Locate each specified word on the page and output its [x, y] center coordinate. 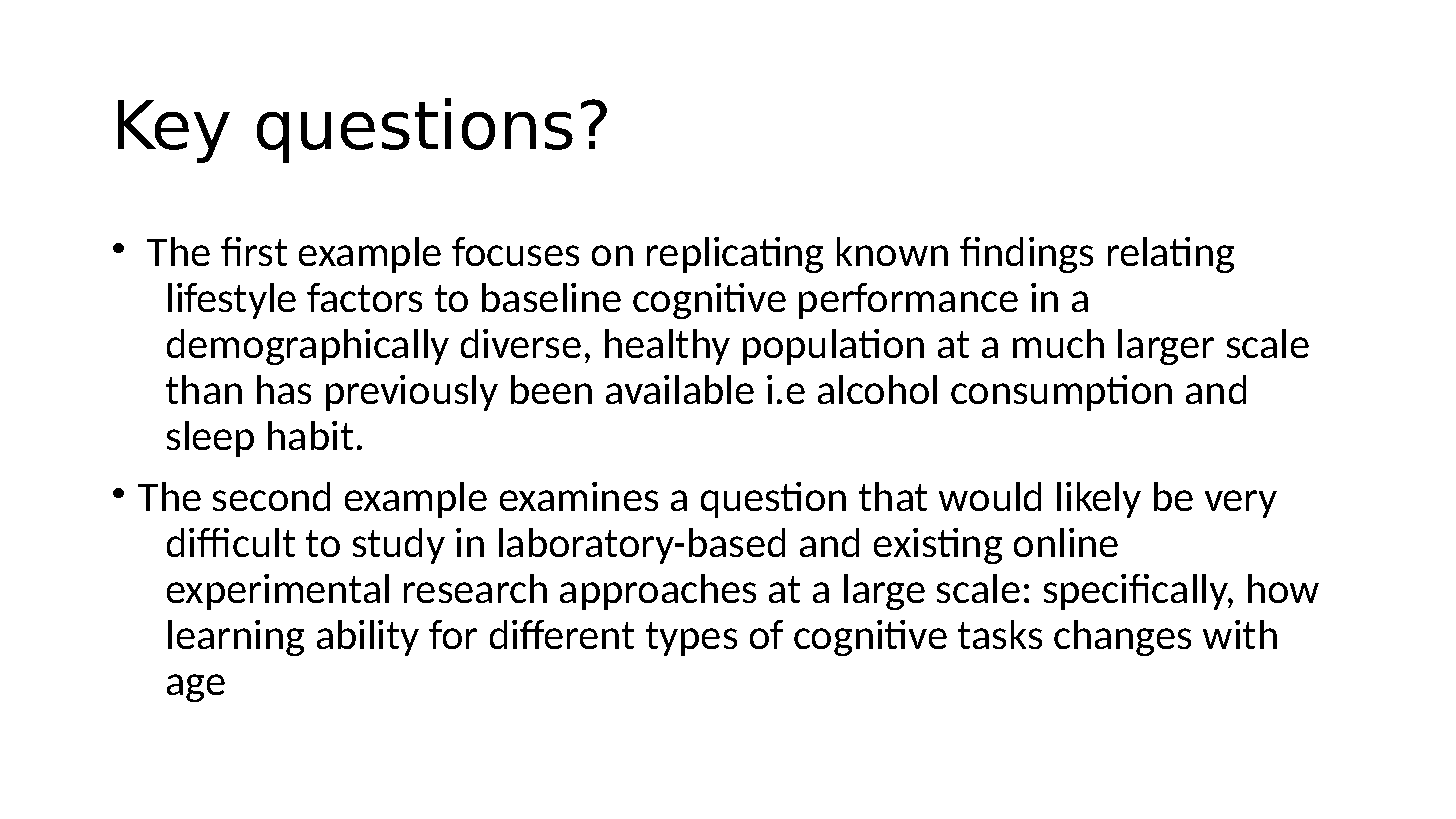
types [691, 639]
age [196, 688]
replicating [735, 255]
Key [174, 131]
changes [1122, 638]
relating [1171, 255]
